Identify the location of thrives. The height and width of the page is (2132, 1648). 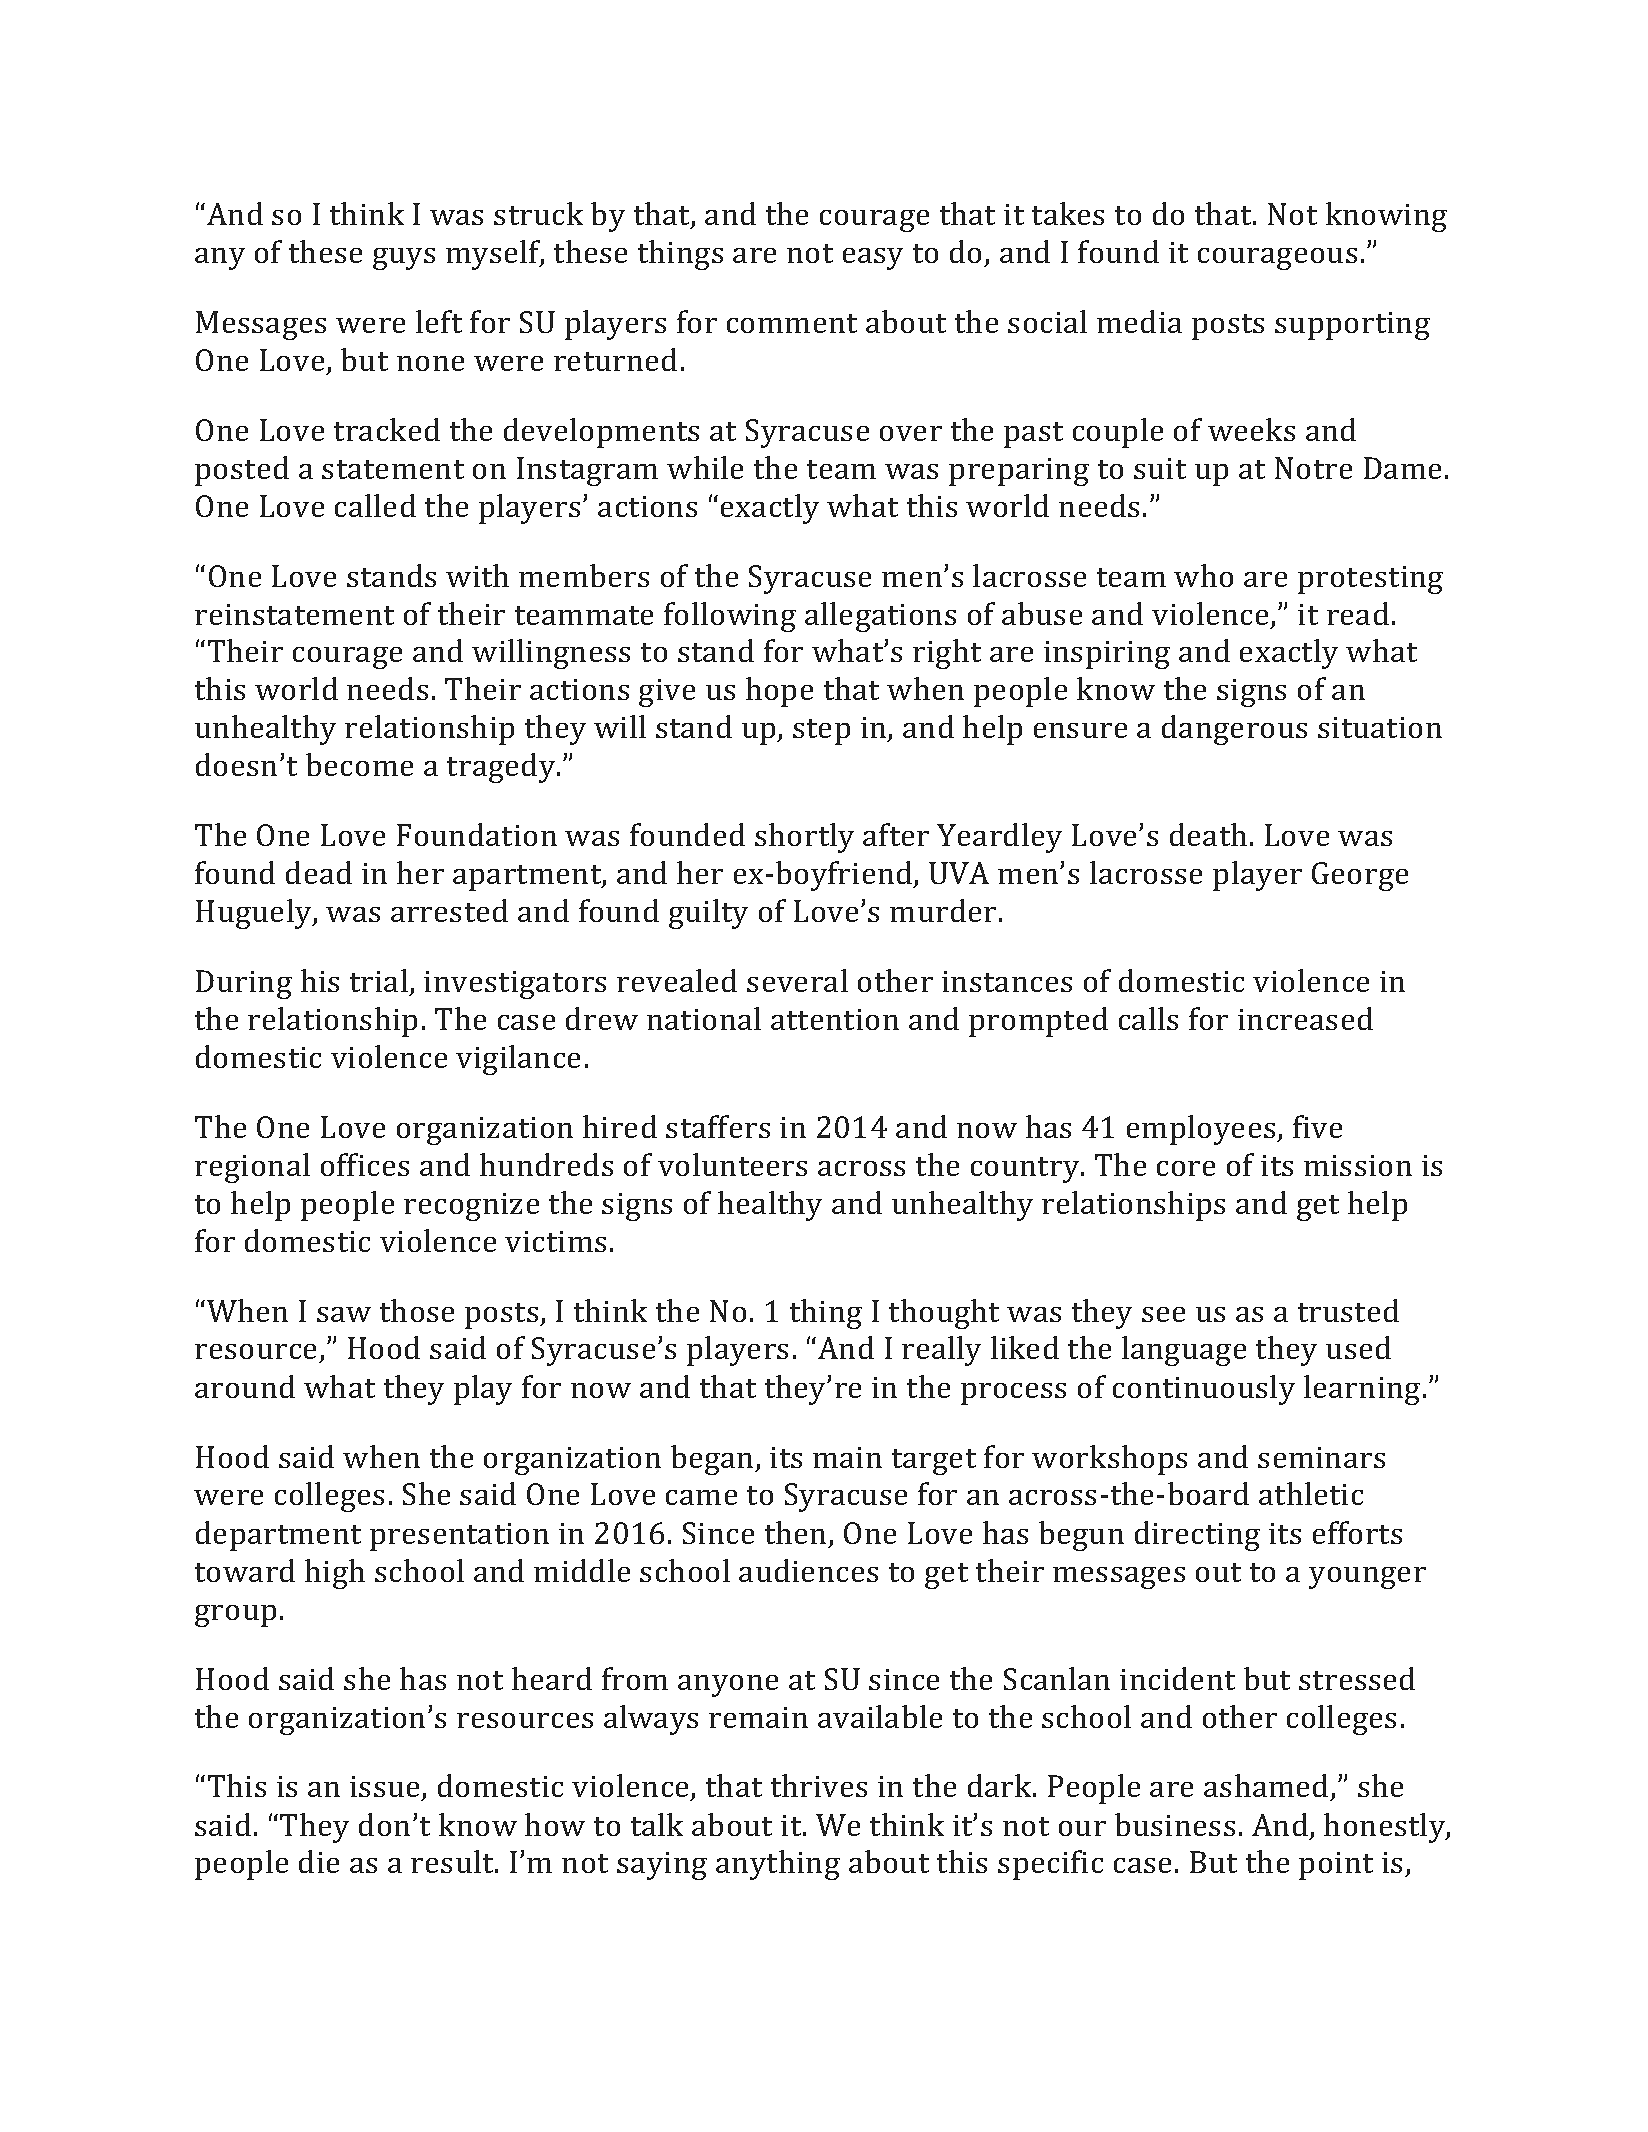
(819, 1785).
